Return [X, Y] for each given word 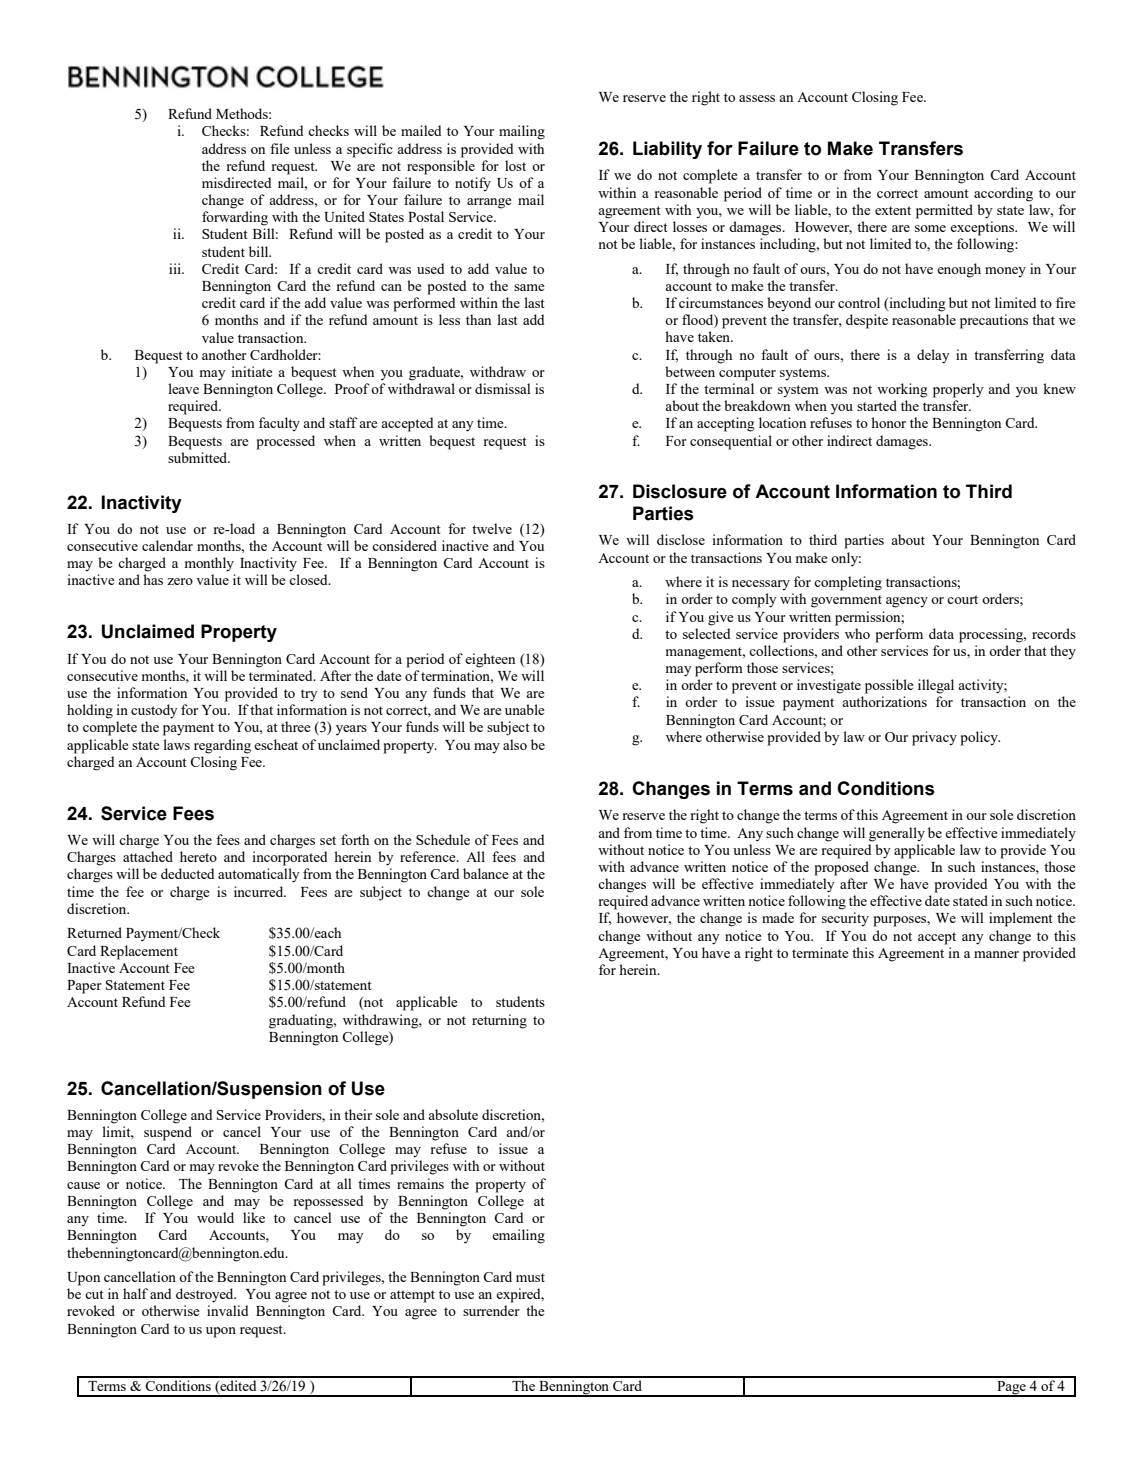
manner [996, 954]
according [1003, 194]
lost [515, 165]
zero [180, 581]
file [280, 148]
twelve [492, 528]
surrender [491, 1310]
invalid [227, 1310]
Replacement [139, 952]
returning [499, 1021]
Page [1011, 1389]
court [962, 599]
